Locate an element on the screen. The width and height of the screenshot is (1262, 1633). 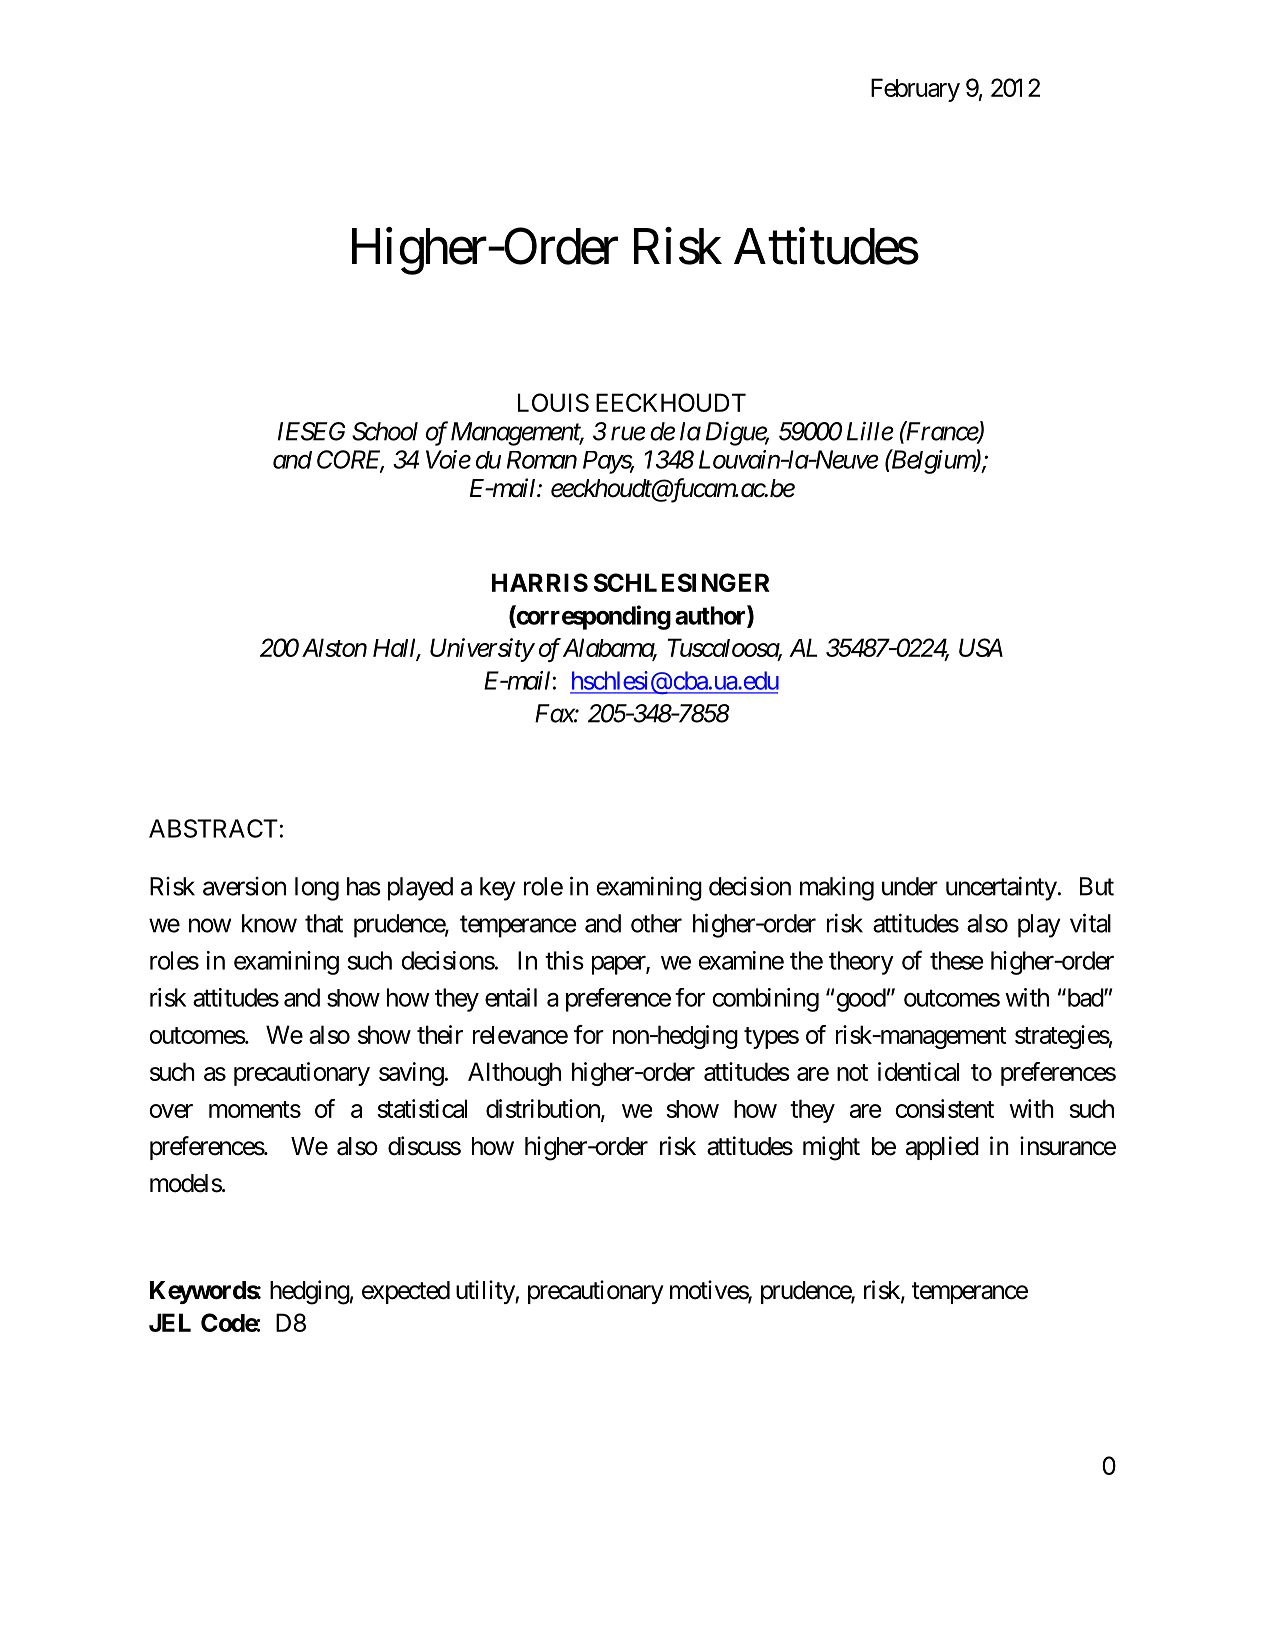
School is located at coordinates (385, 431).
